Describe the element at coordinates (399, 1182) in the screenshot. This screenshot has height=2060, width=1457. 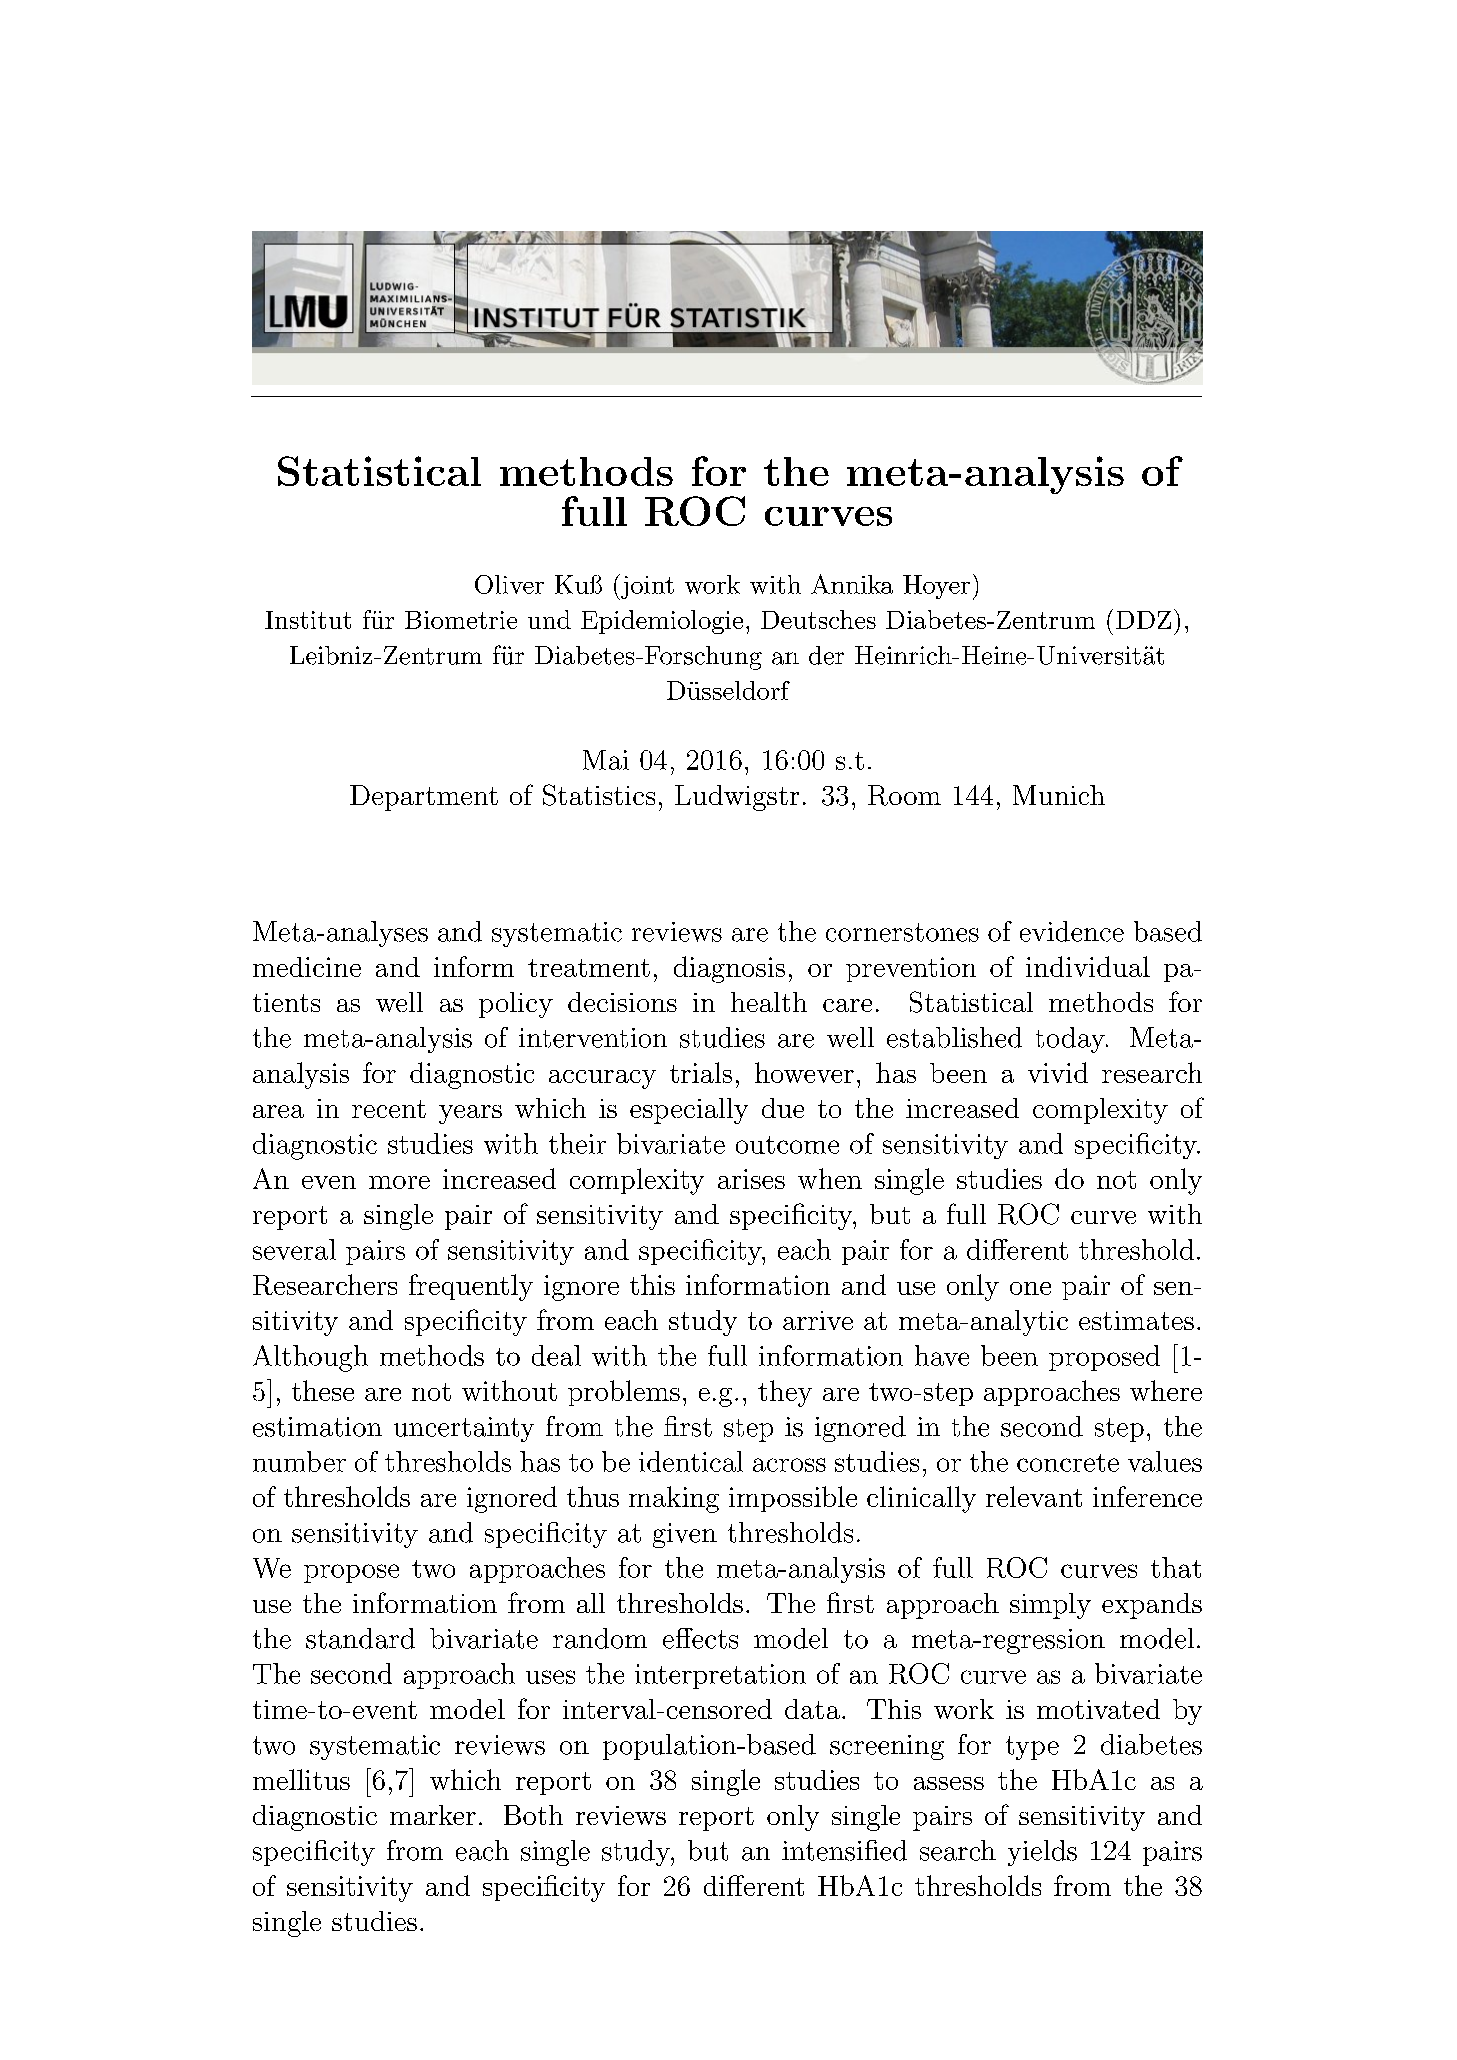
I see `more` at that location.
